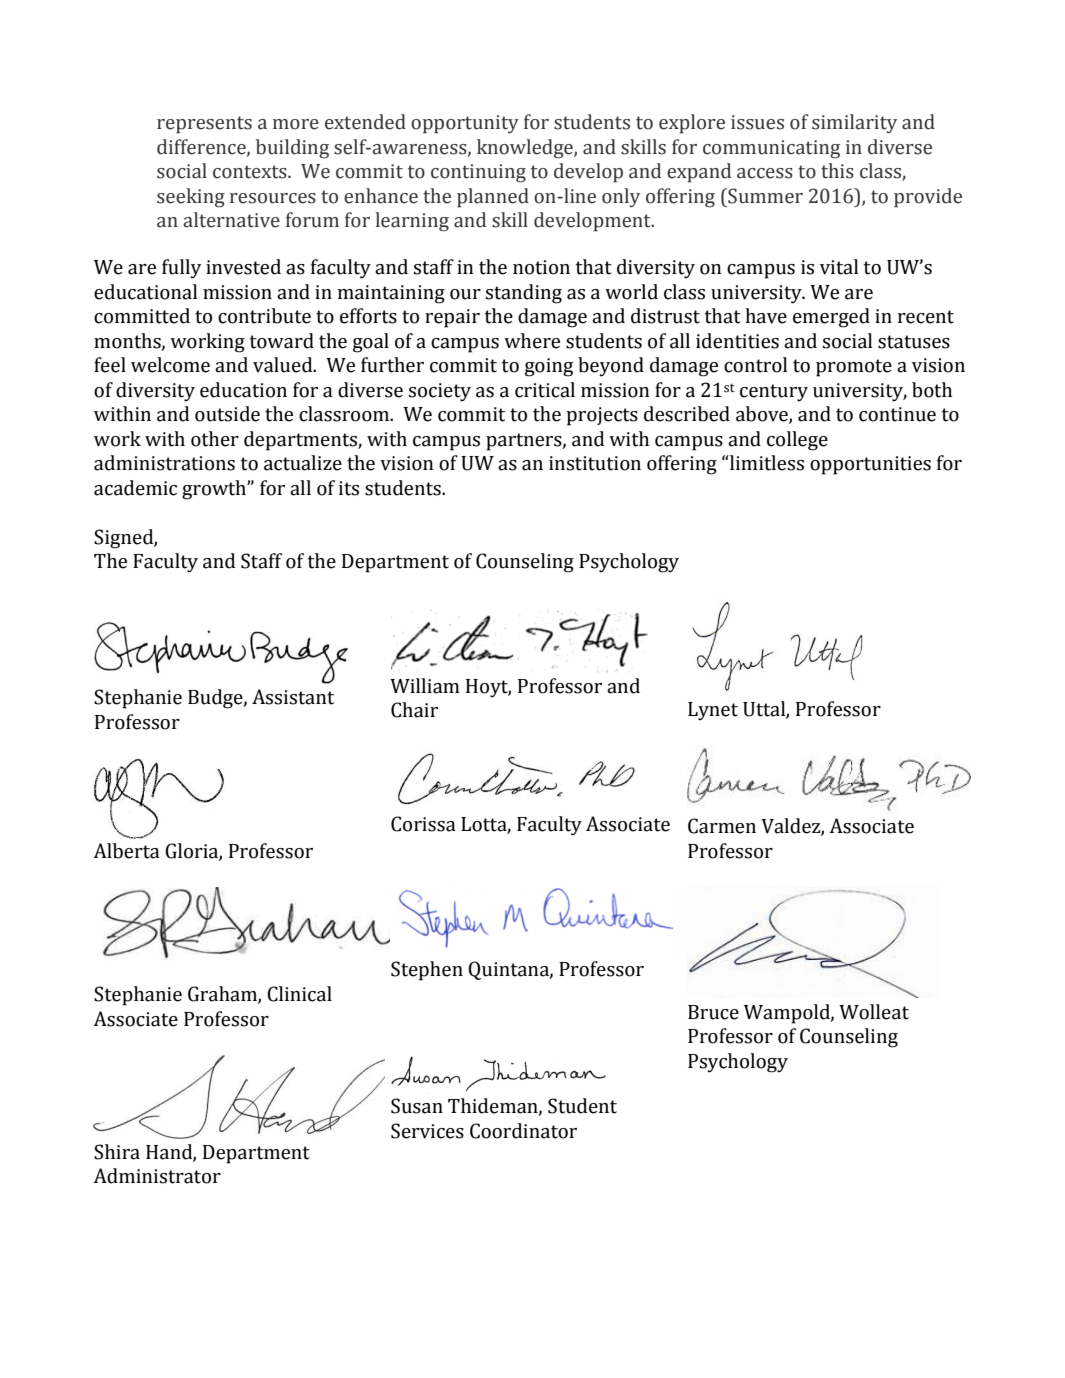 Image resolution: width=1065 pixels, height=1378 pixels. Describe the element at coordinates (870, 465) in the screenshot. I see `opportunities` at that location.
